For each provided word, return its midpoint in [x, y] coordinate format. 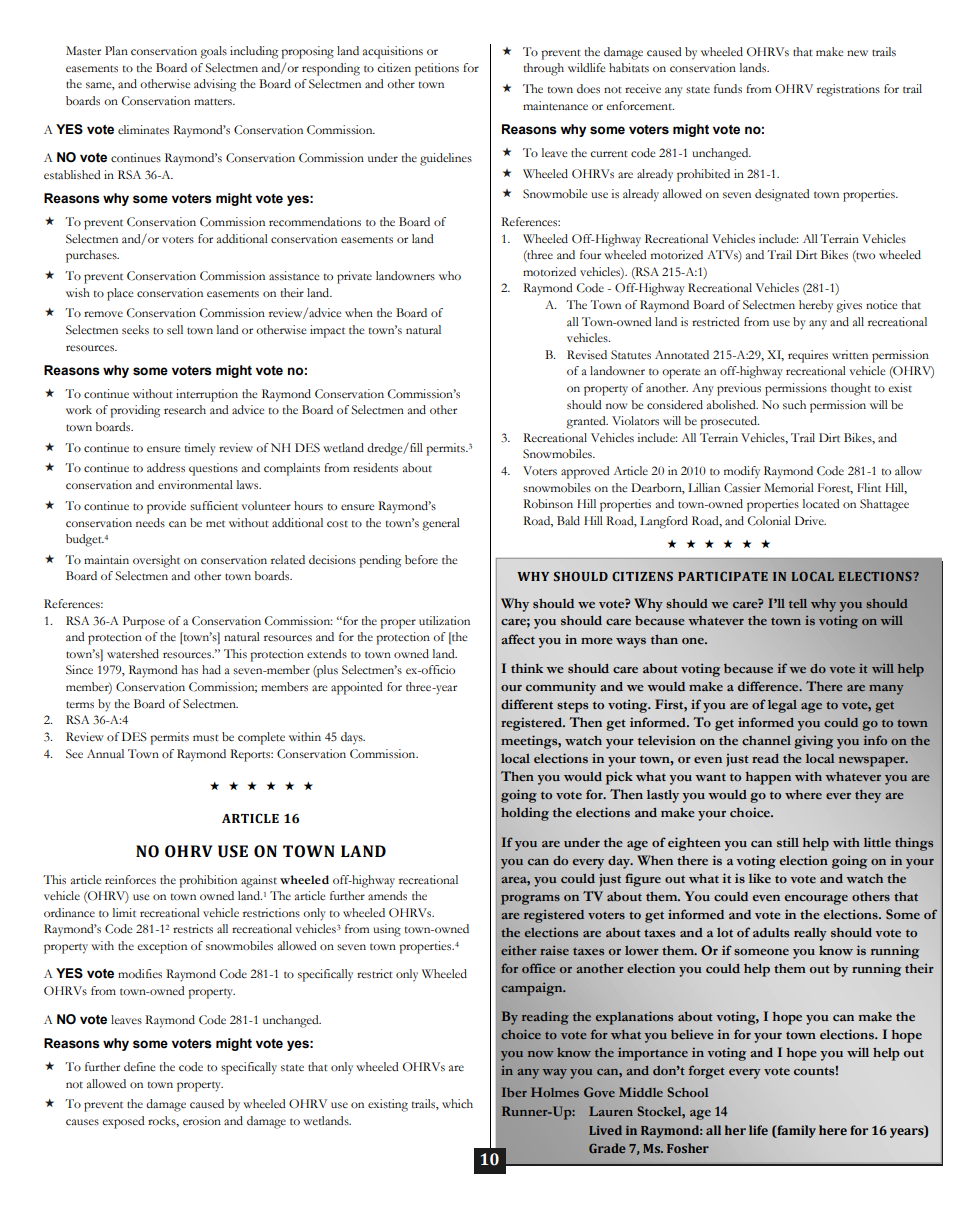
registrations [848, 90]
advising [215, 85]
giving [813, 742]
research [185, 409]
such [794, 405]
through [544, 69]
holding [525, 814]
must [206, 737]
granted [587, 422]
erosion [202, 1121]
